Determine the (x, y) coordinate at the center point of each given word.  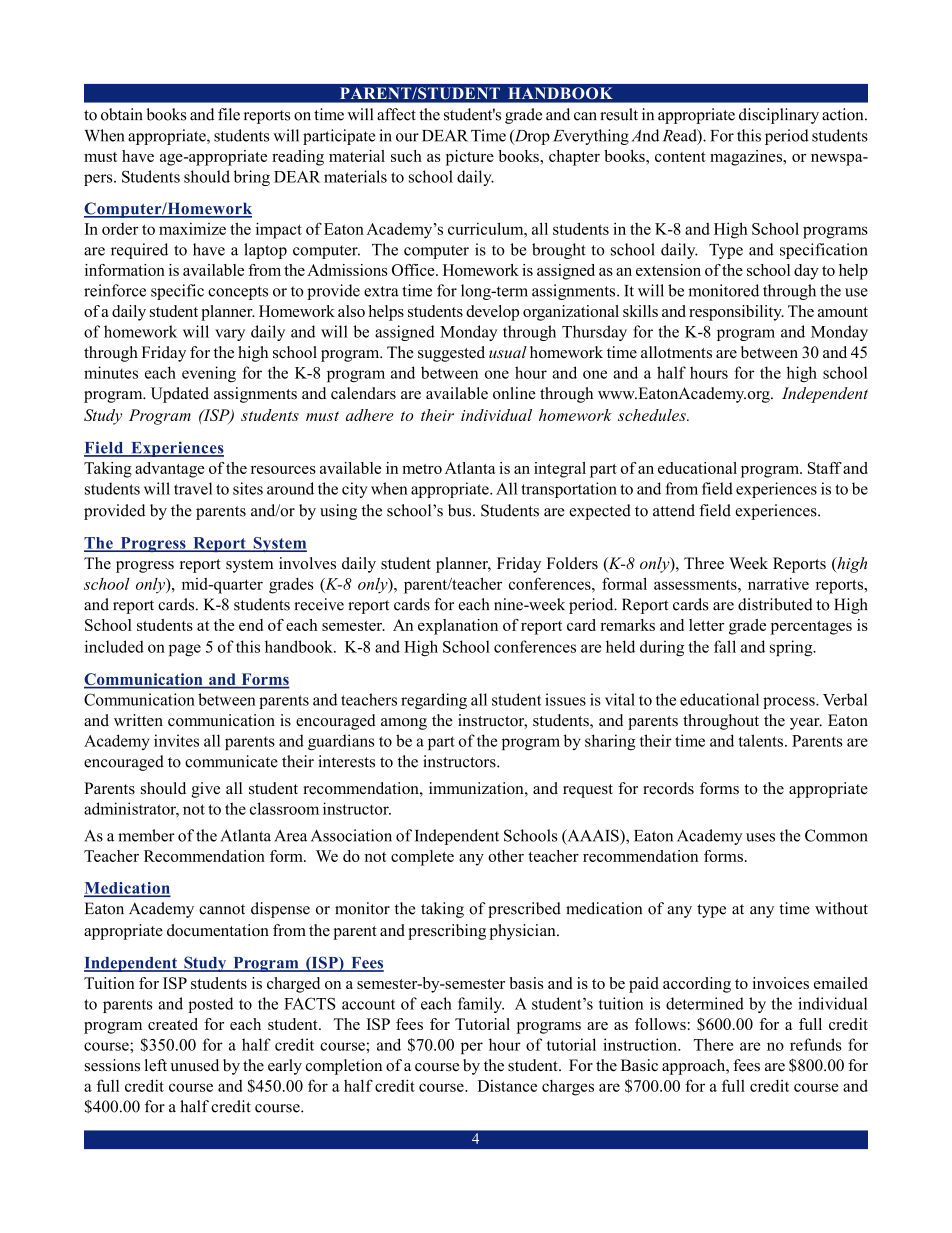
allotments (676, 352)
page (185, 650)
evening (209, 374)
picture (470, 158)
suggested (451, 354)
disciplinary (779, 116)
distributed (775, 604)
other (506, 856)
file (229, 114)
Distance (507, 1086)
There (713, 1044)
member (146, 835)
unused (195, 1065)
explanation (458, 627)
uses (760, 837)
